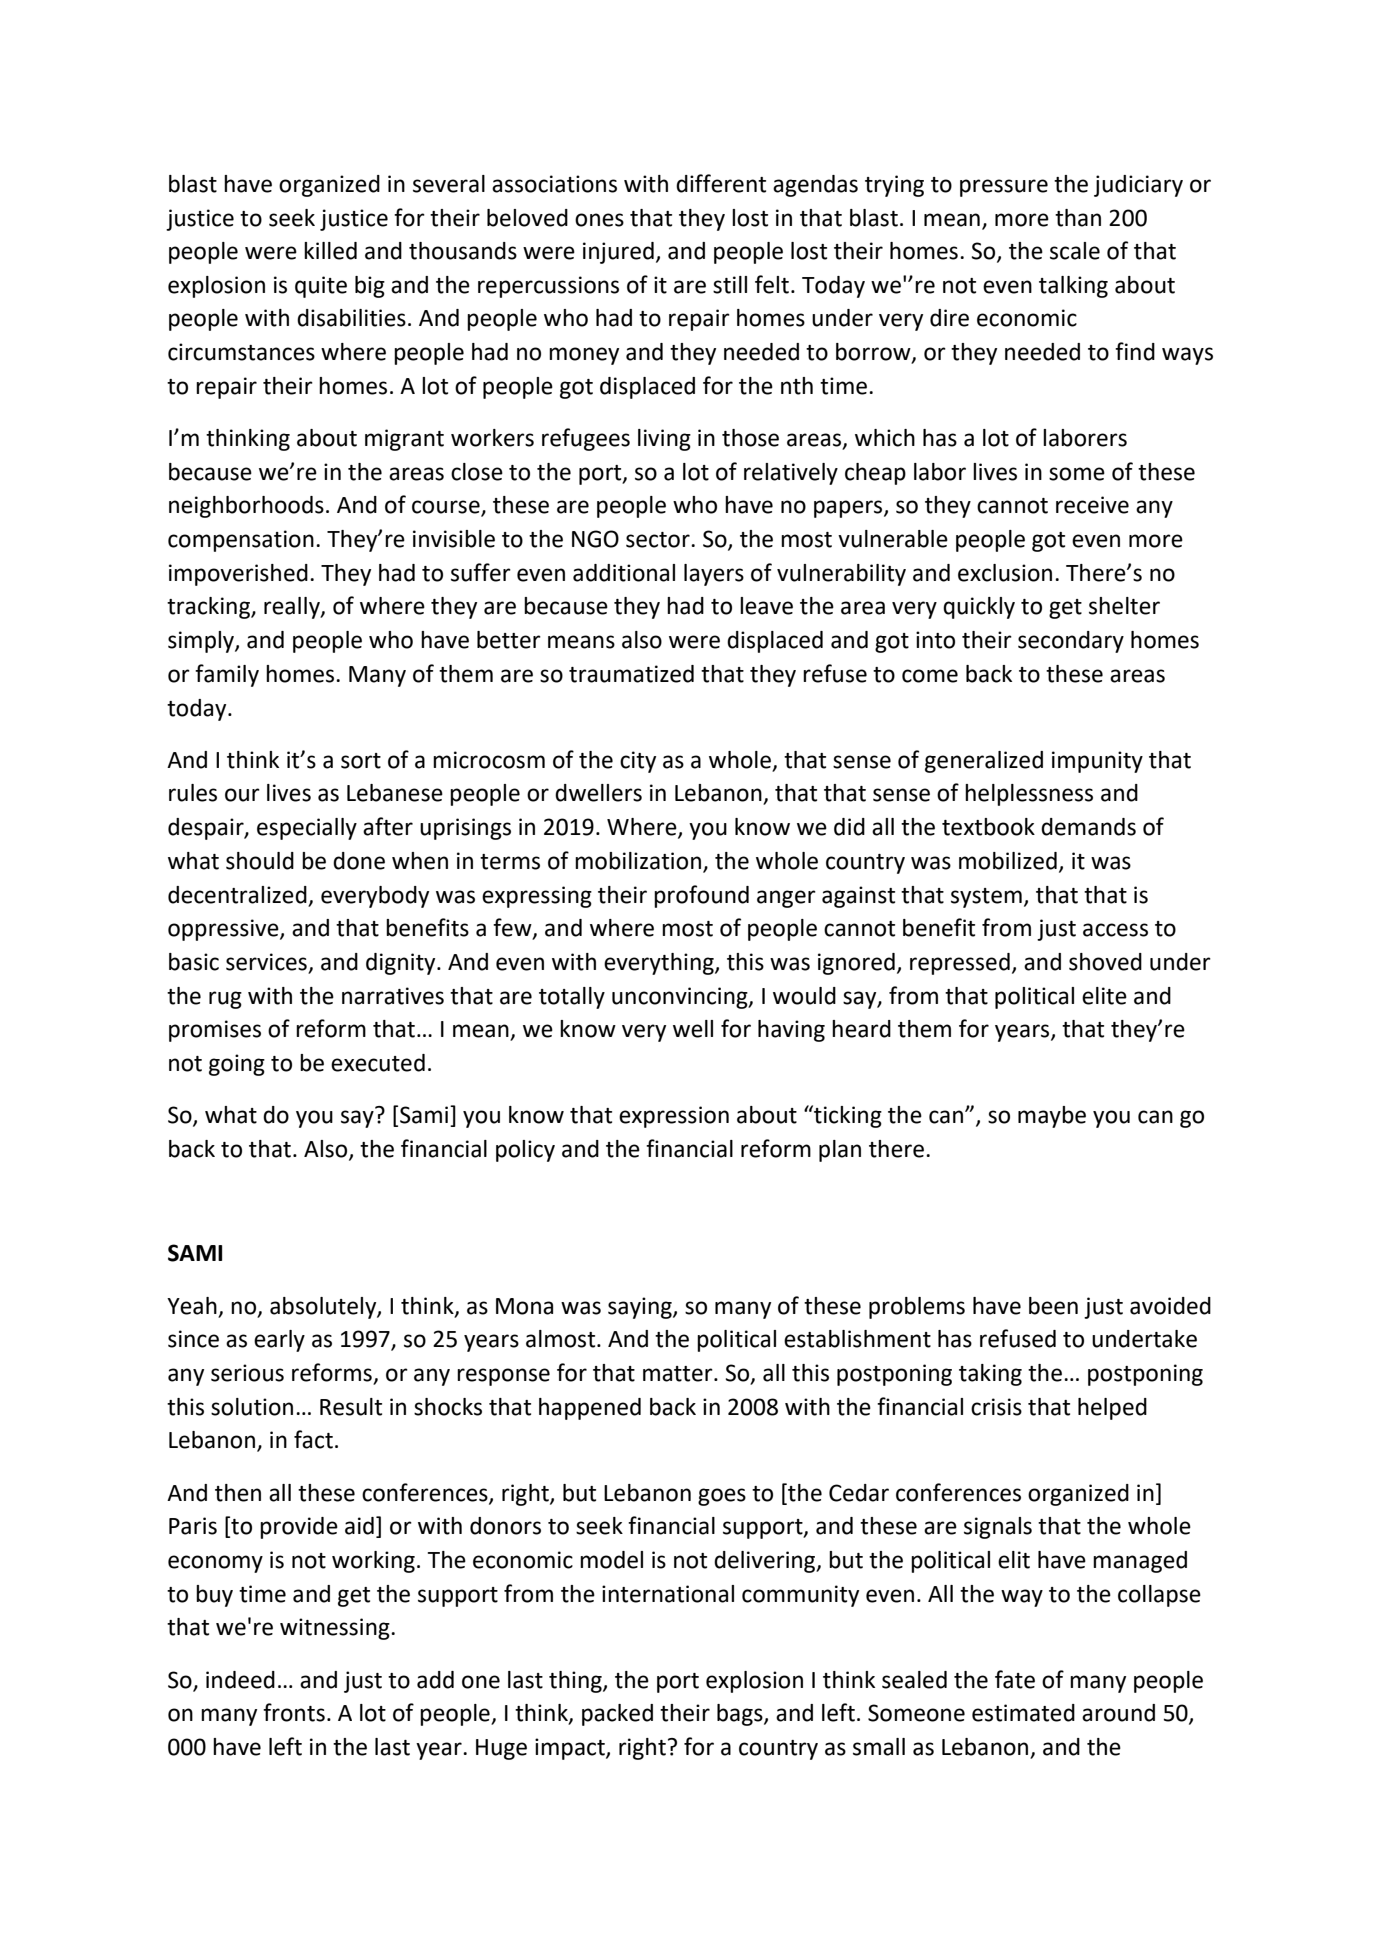  Describe the element at coordinates (330, 251) in the document. I see `killed` at that location.
